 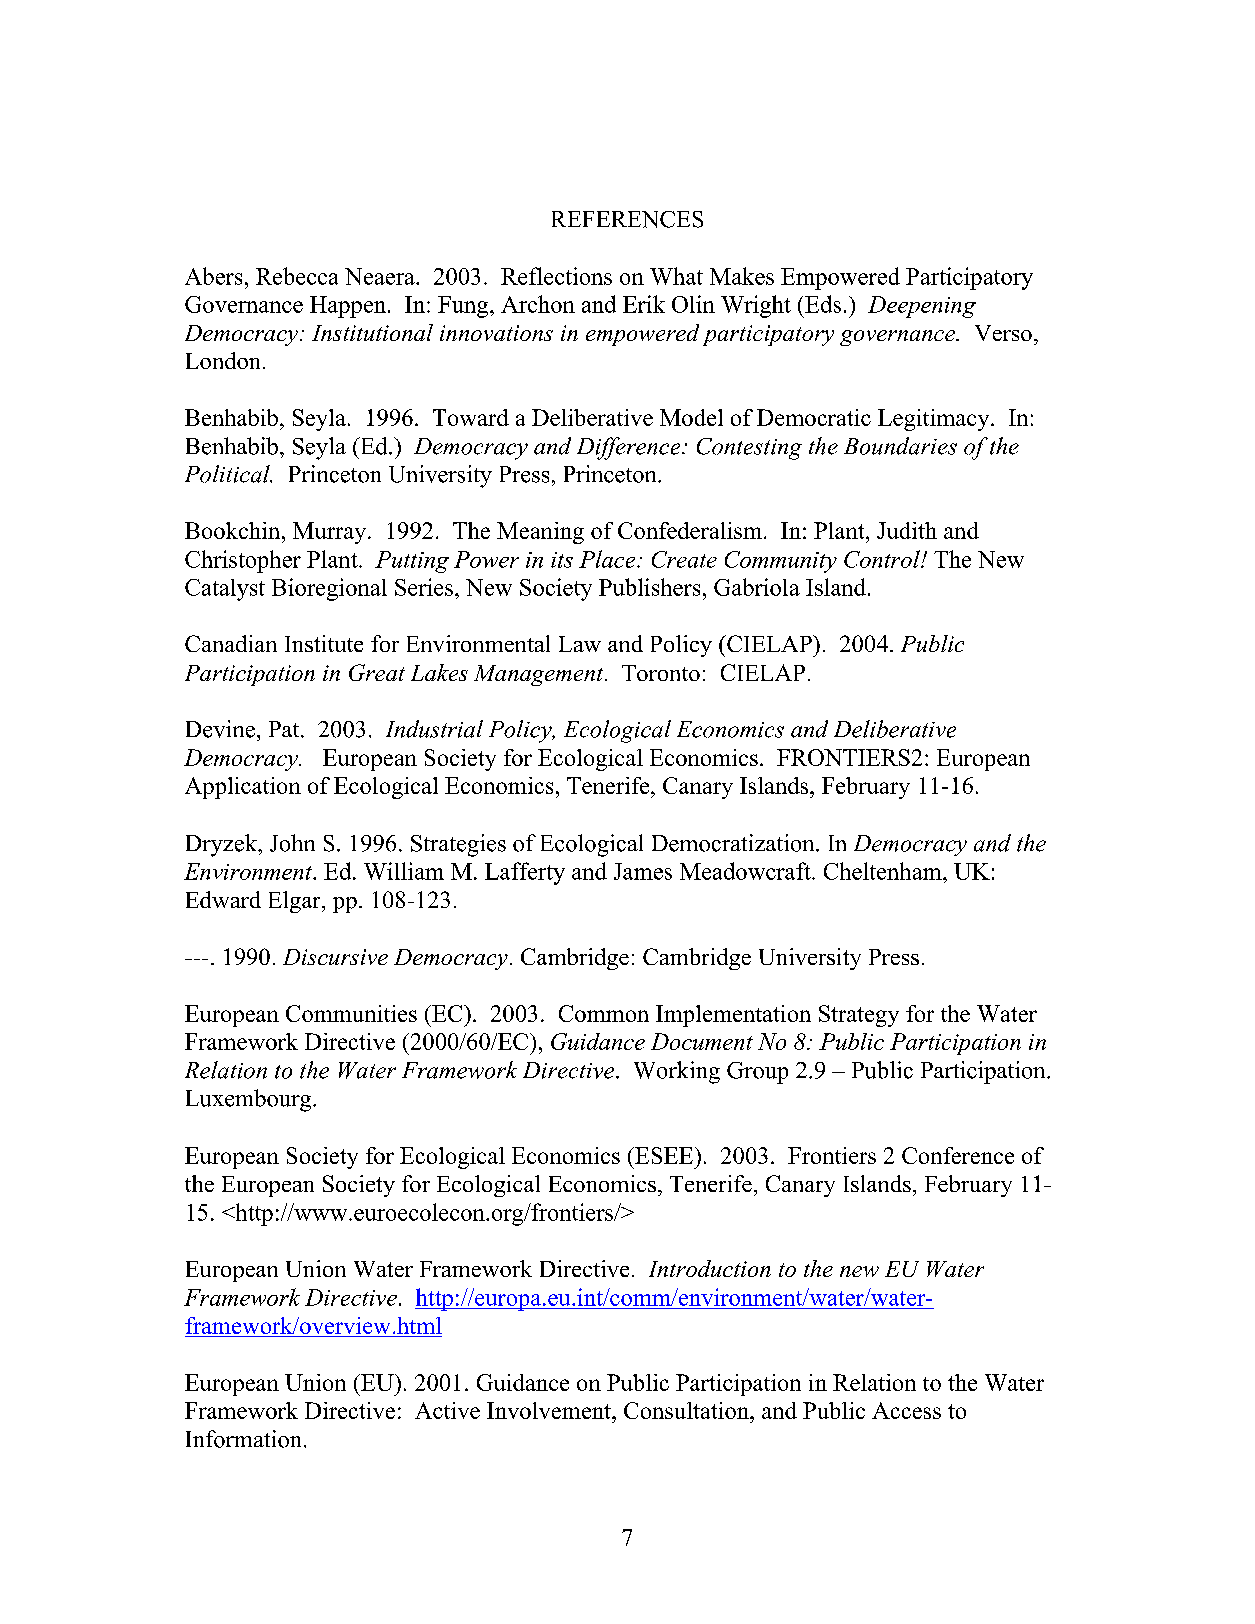 I want to click on Access, so click(x=906, y=1410).
